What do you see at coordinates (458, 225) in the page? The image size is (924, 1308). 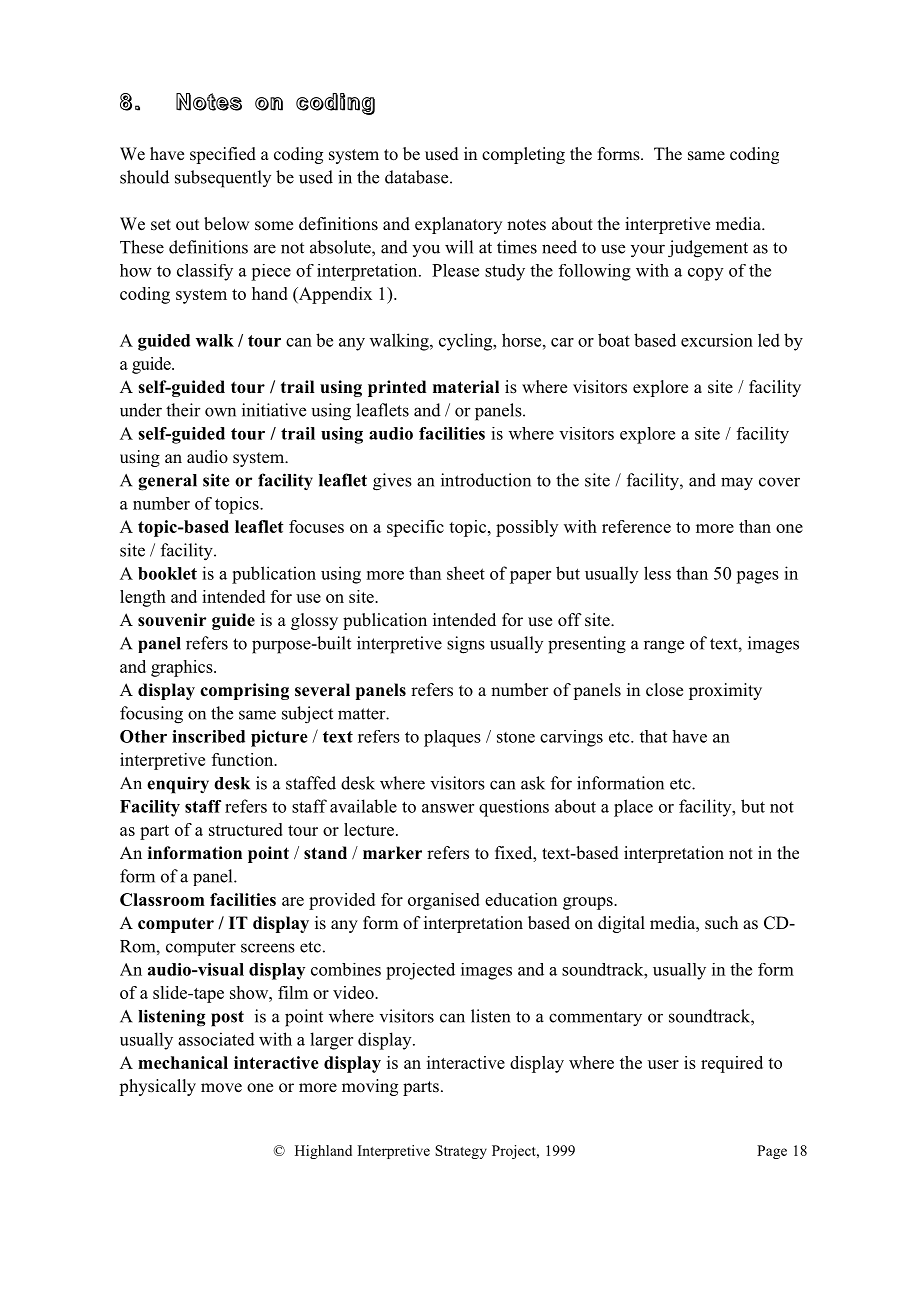 I see `explanatory` at bounding box center [458, 225].
